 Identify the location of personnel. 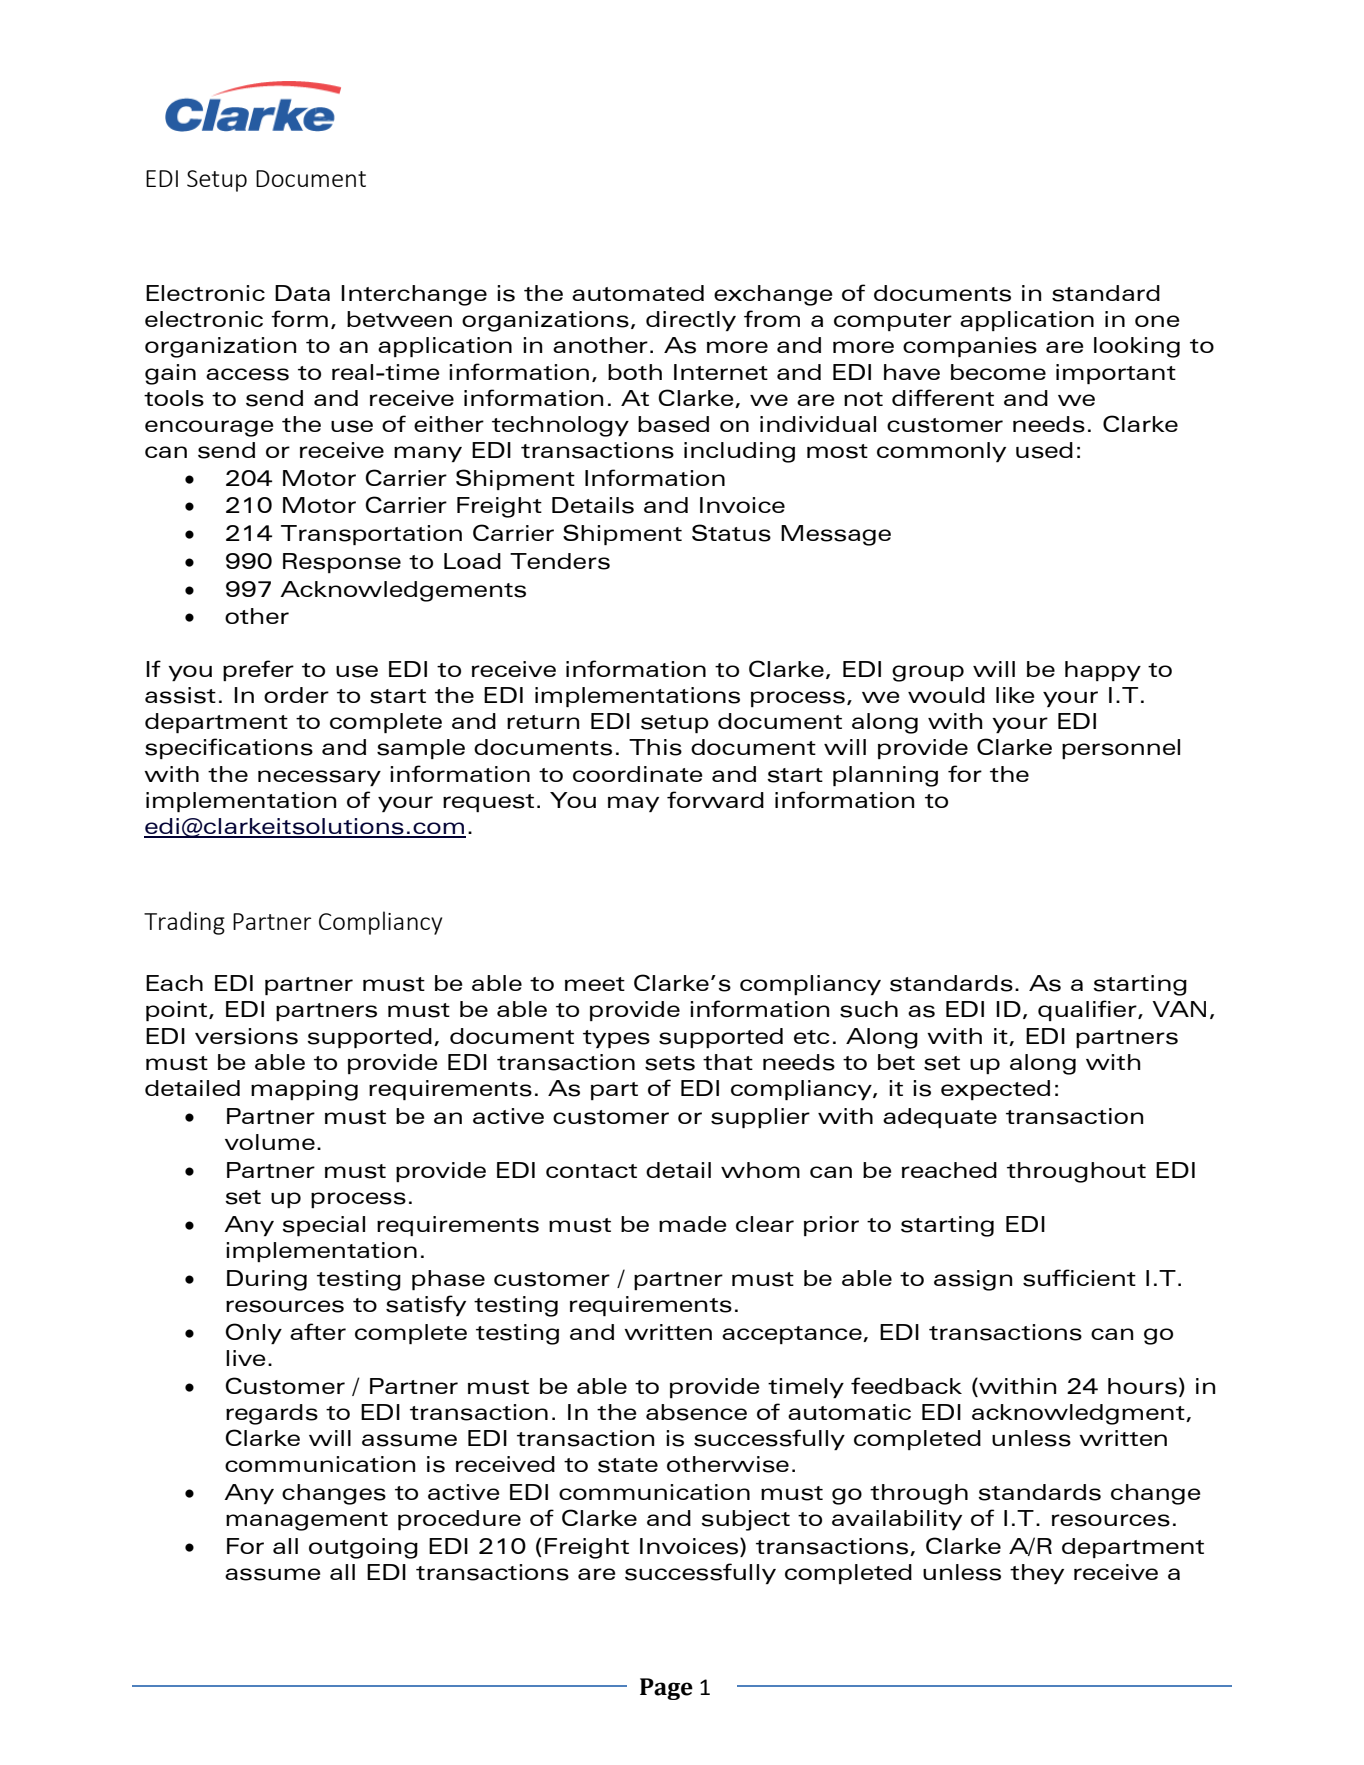
(1121, 749).
